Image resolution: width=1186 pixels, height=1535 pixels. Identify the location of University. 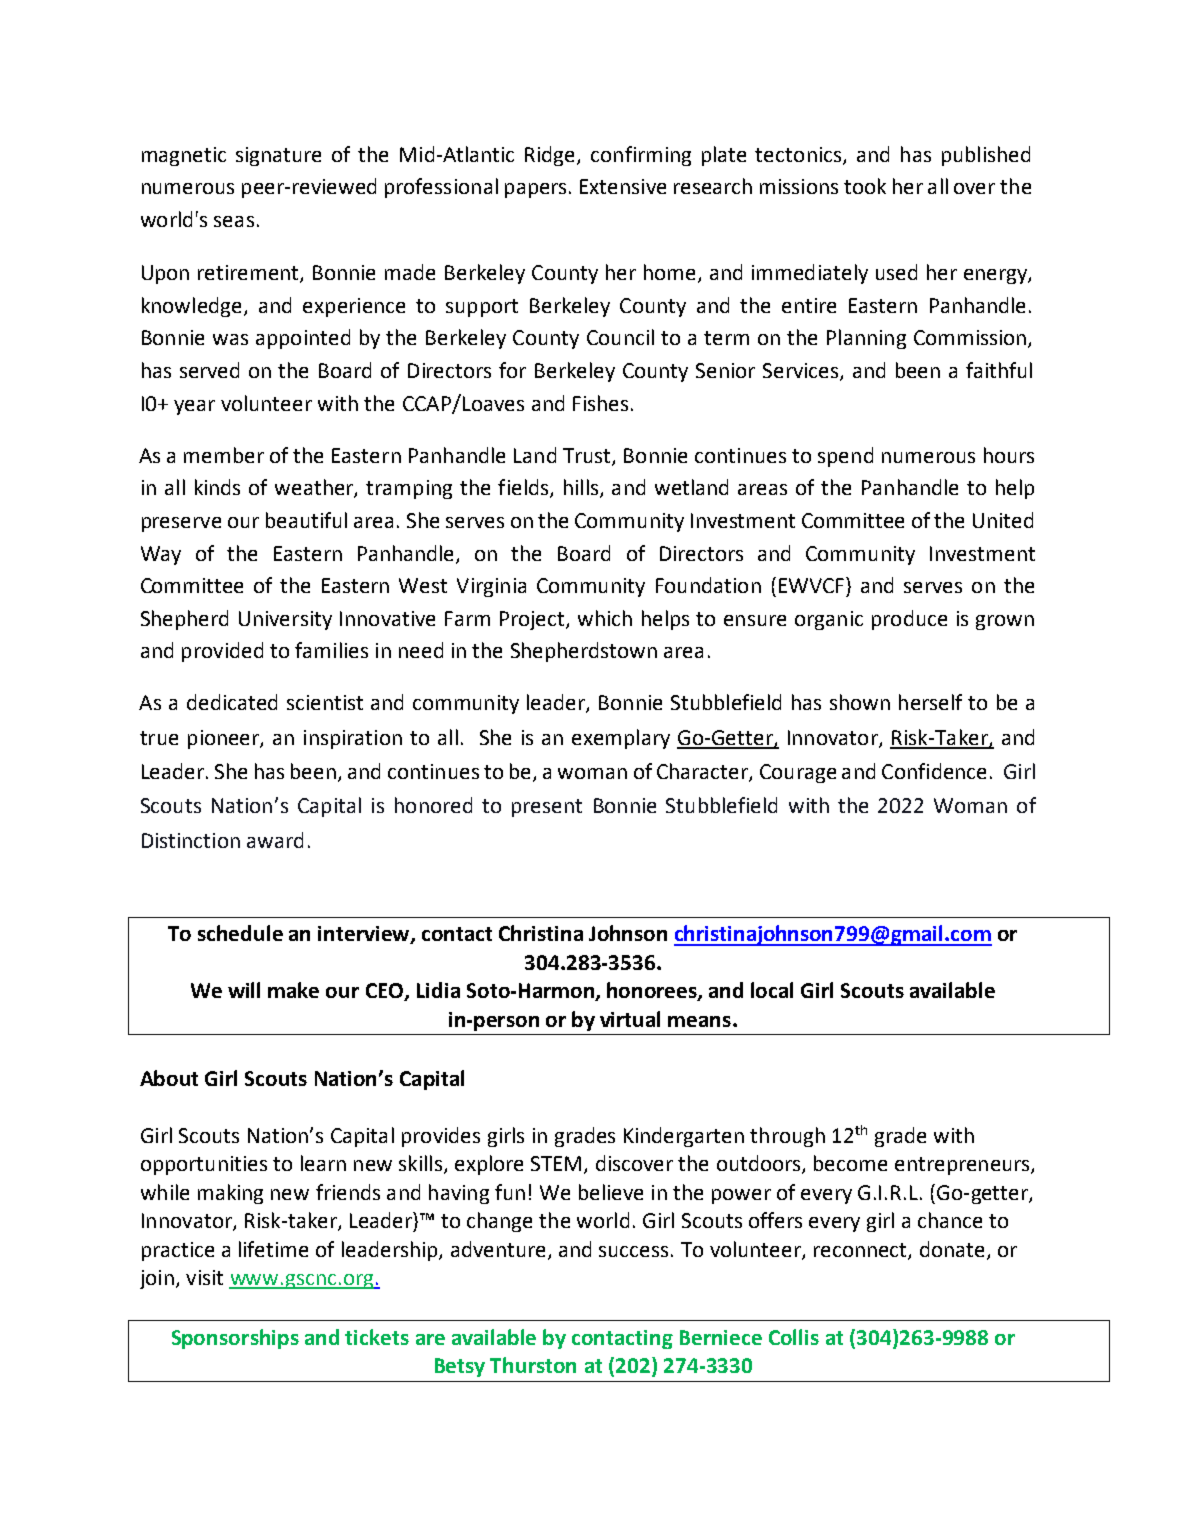
(285, 620).
